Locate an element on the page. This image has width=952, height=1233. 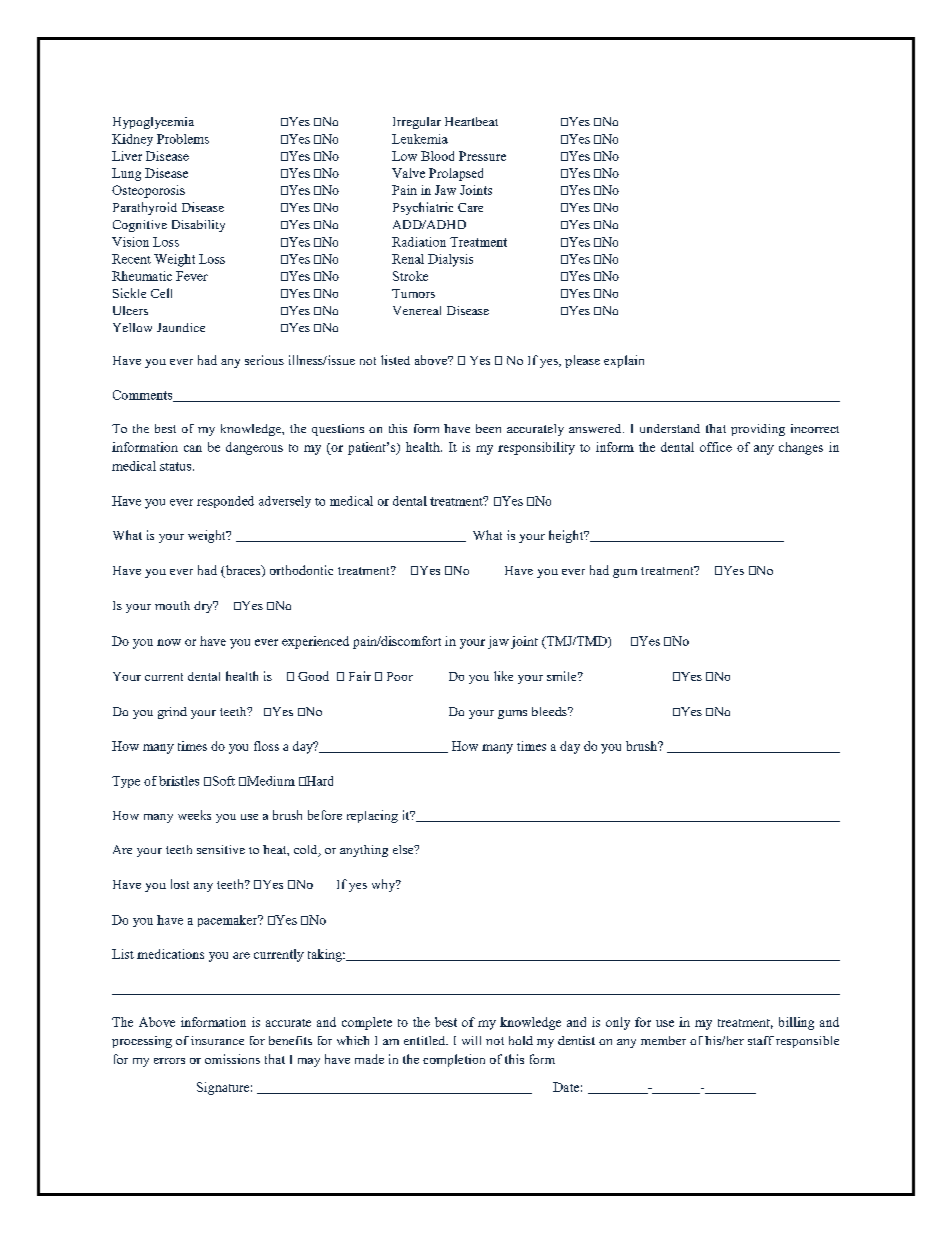
Problems is located at coordinates (183, 139).
